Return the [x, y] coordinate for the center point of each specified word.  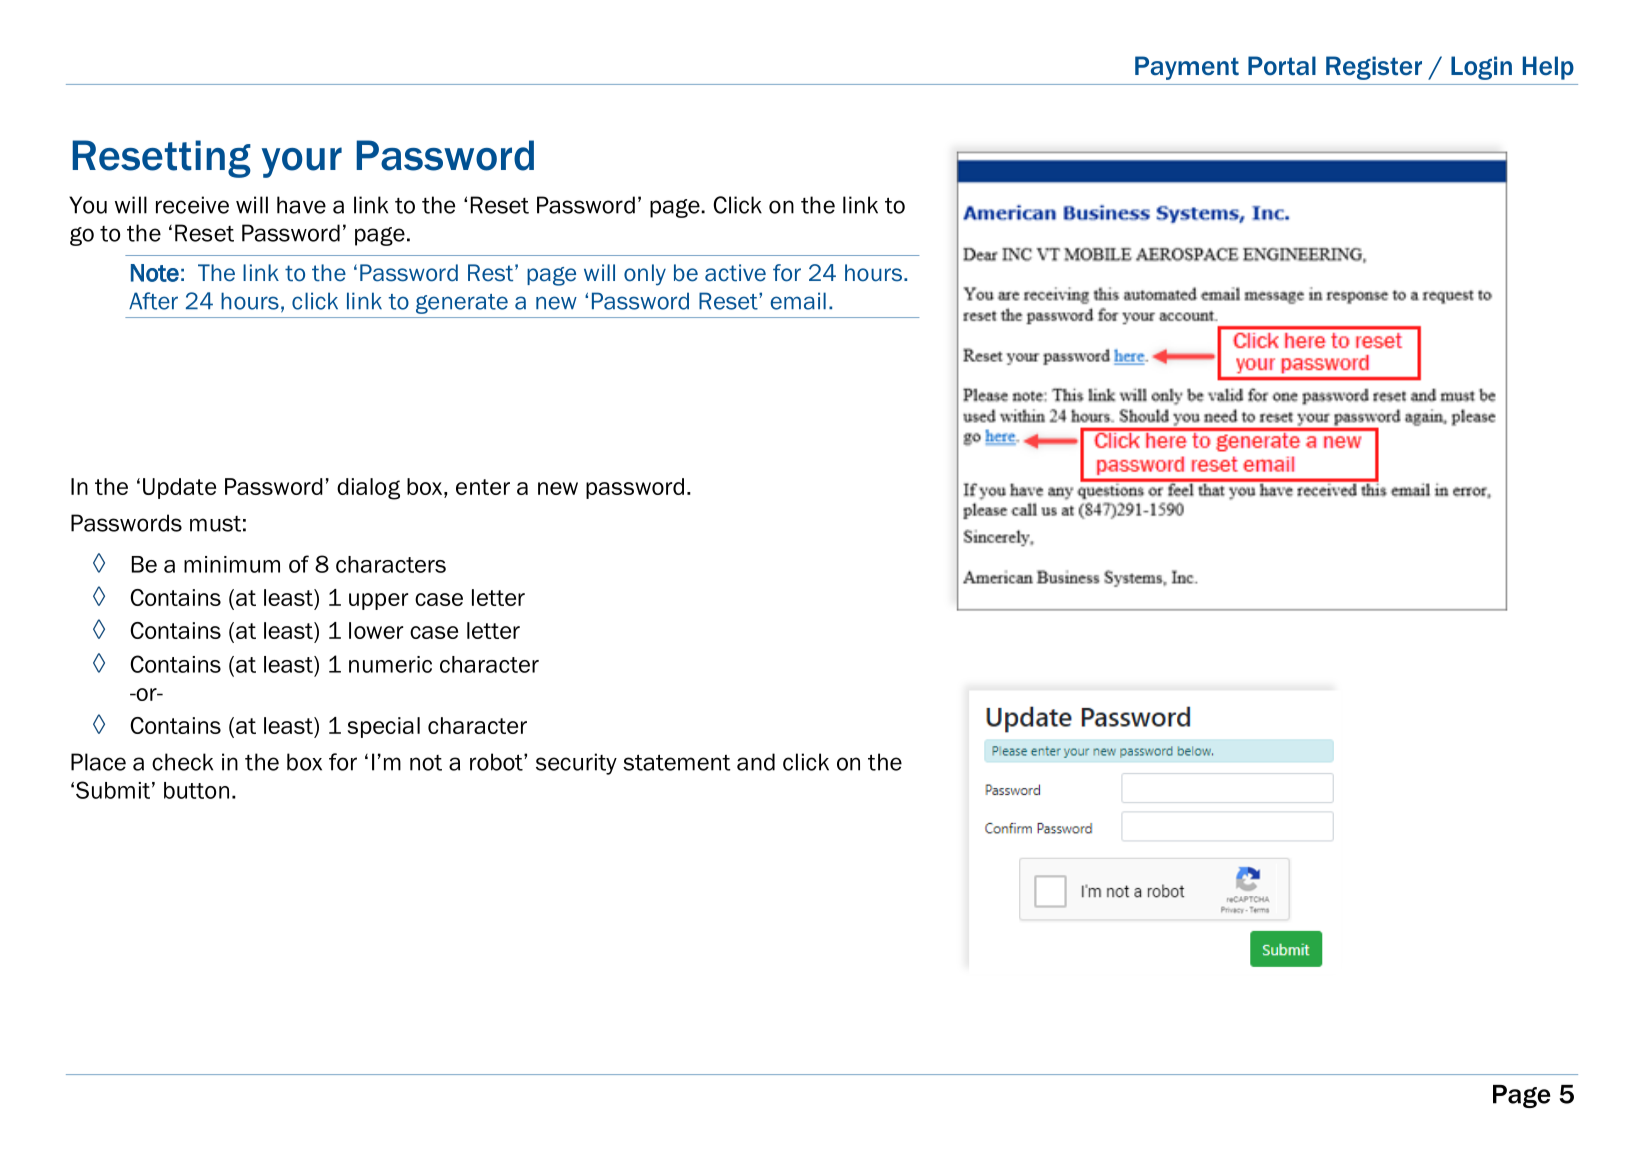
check [182, 762]
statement [677, 762]
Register [1374, 68]
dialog [368, 489]
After [153, 301]
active [735, 273]
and [756, 762]
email [798, 301]
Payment [1187, 68]
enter [483, 487]
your [302, 162]
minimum [232, 564]
